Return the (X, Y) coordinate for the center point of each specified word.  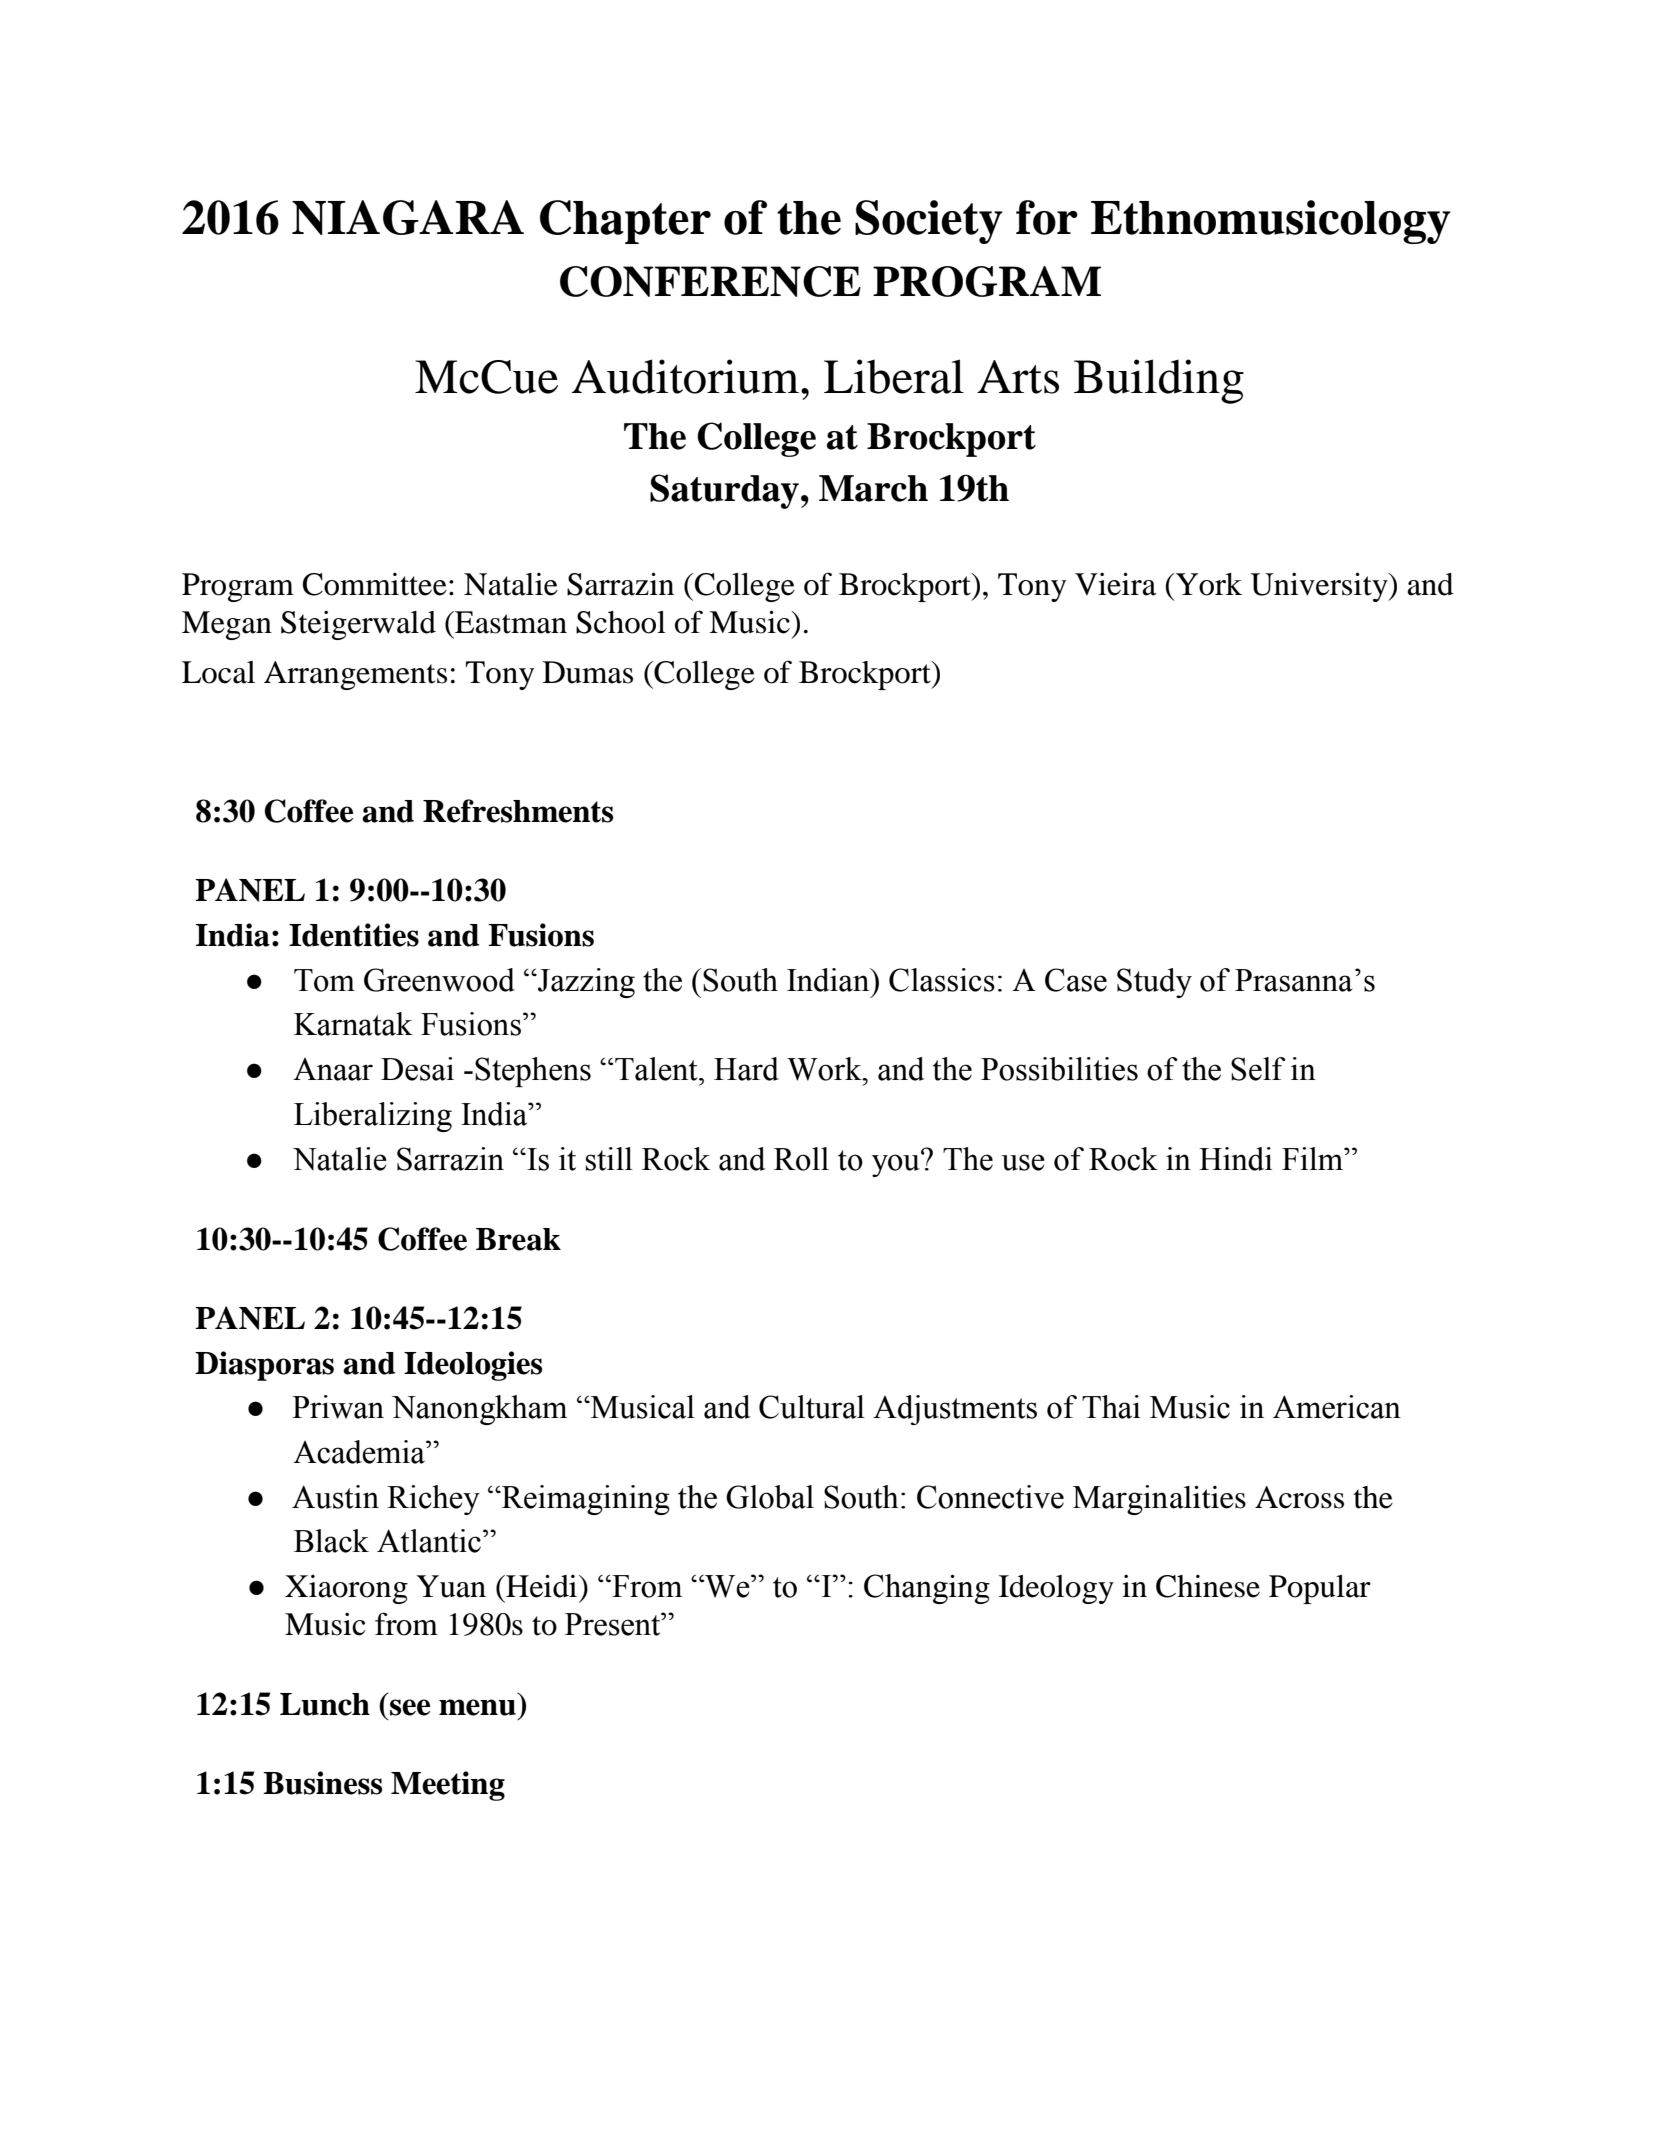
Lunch (325, 1704)
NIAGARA (408, 217)
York (1209, 584)
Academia (360, 1452)
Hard (746, 1069)
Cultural (812, 1407)
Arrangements (355, 675)
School (621, 622)
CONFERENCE (710, 281)
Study (1154, 983)
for (1047, 217)
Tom (324, 980)
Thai (1111, 1407)
